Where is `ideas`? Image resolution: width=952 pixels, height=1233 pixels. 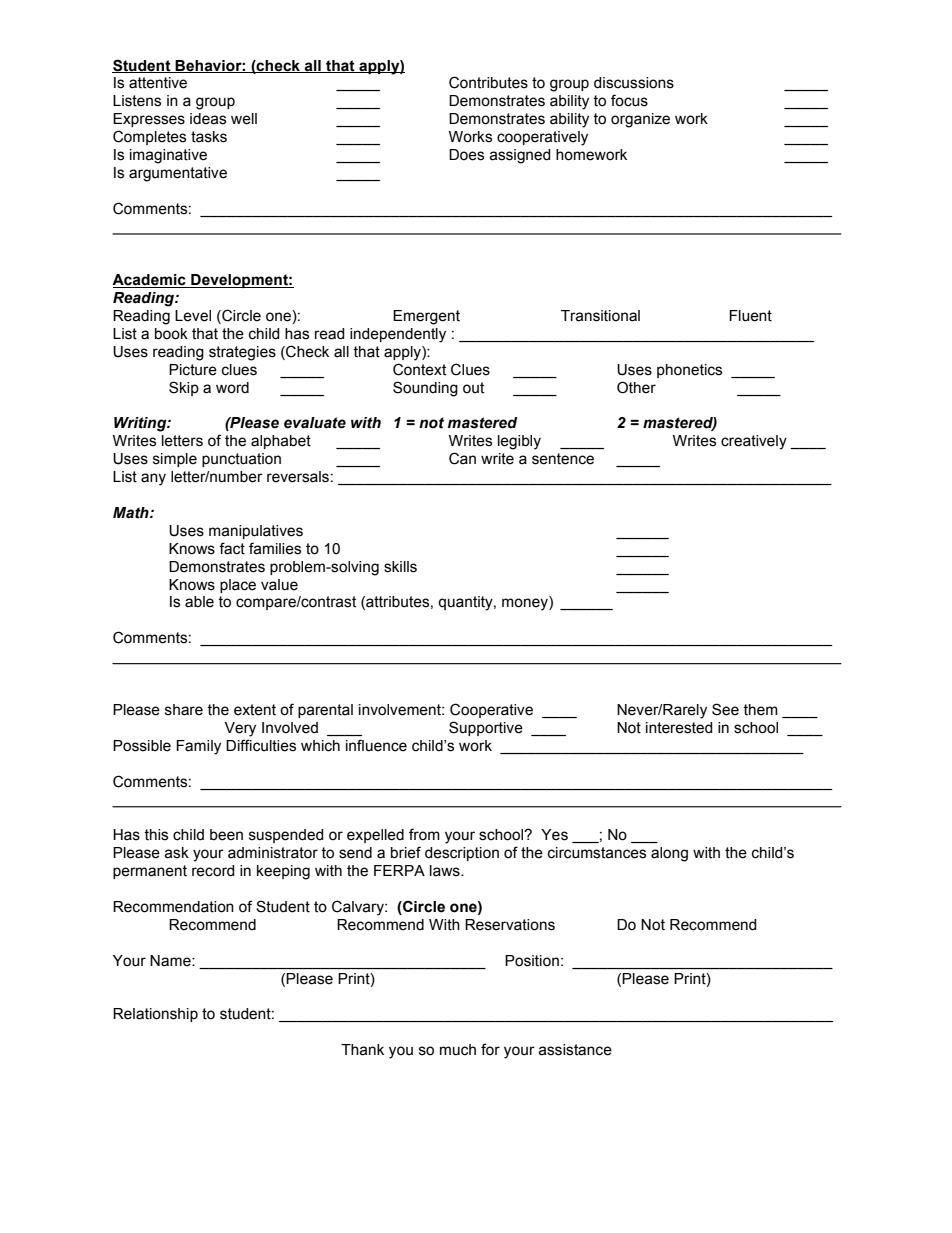
ideas is located at coordinates (208, 119).
